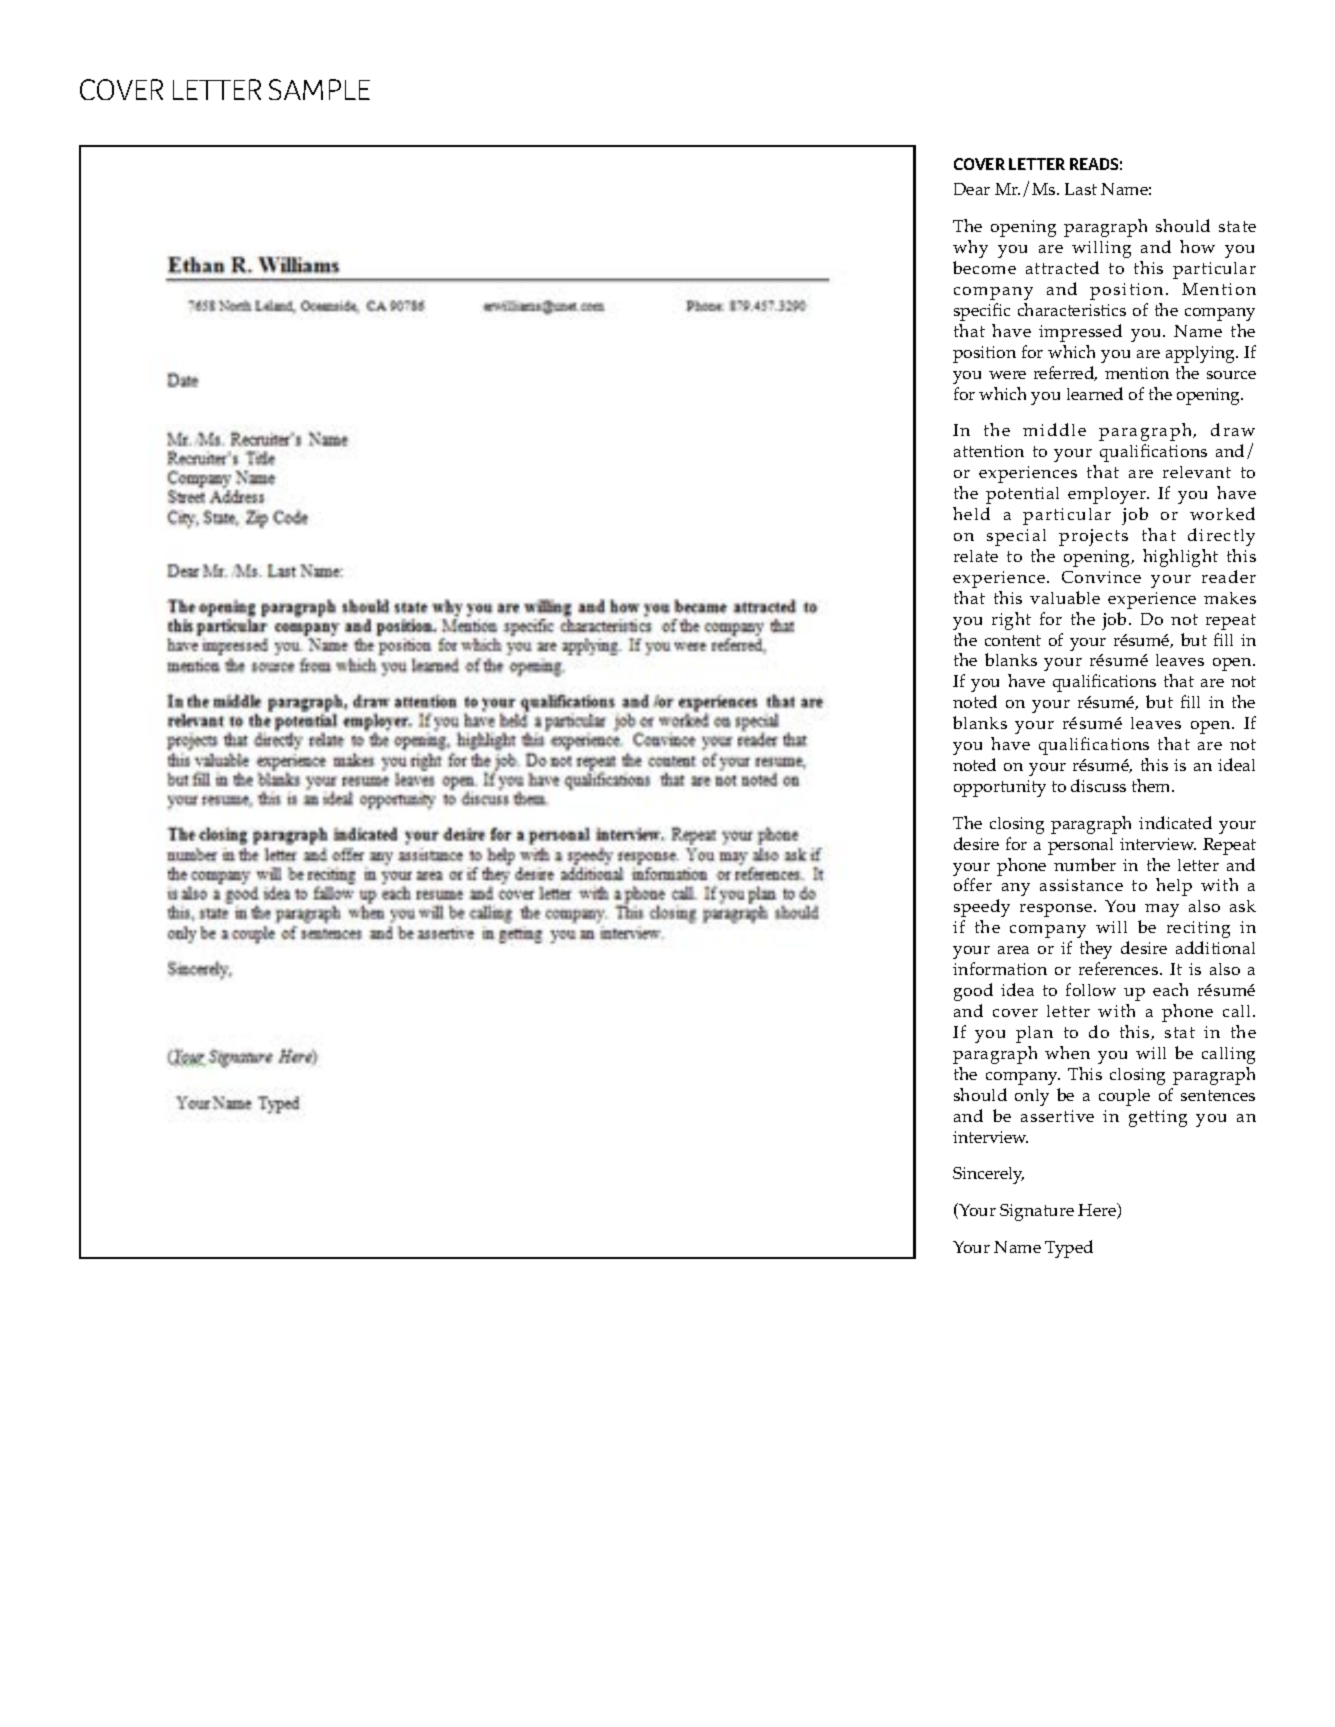  Describe the element at coordinates (1098, 1211) in the screenshot. I see `Here` at that location.
